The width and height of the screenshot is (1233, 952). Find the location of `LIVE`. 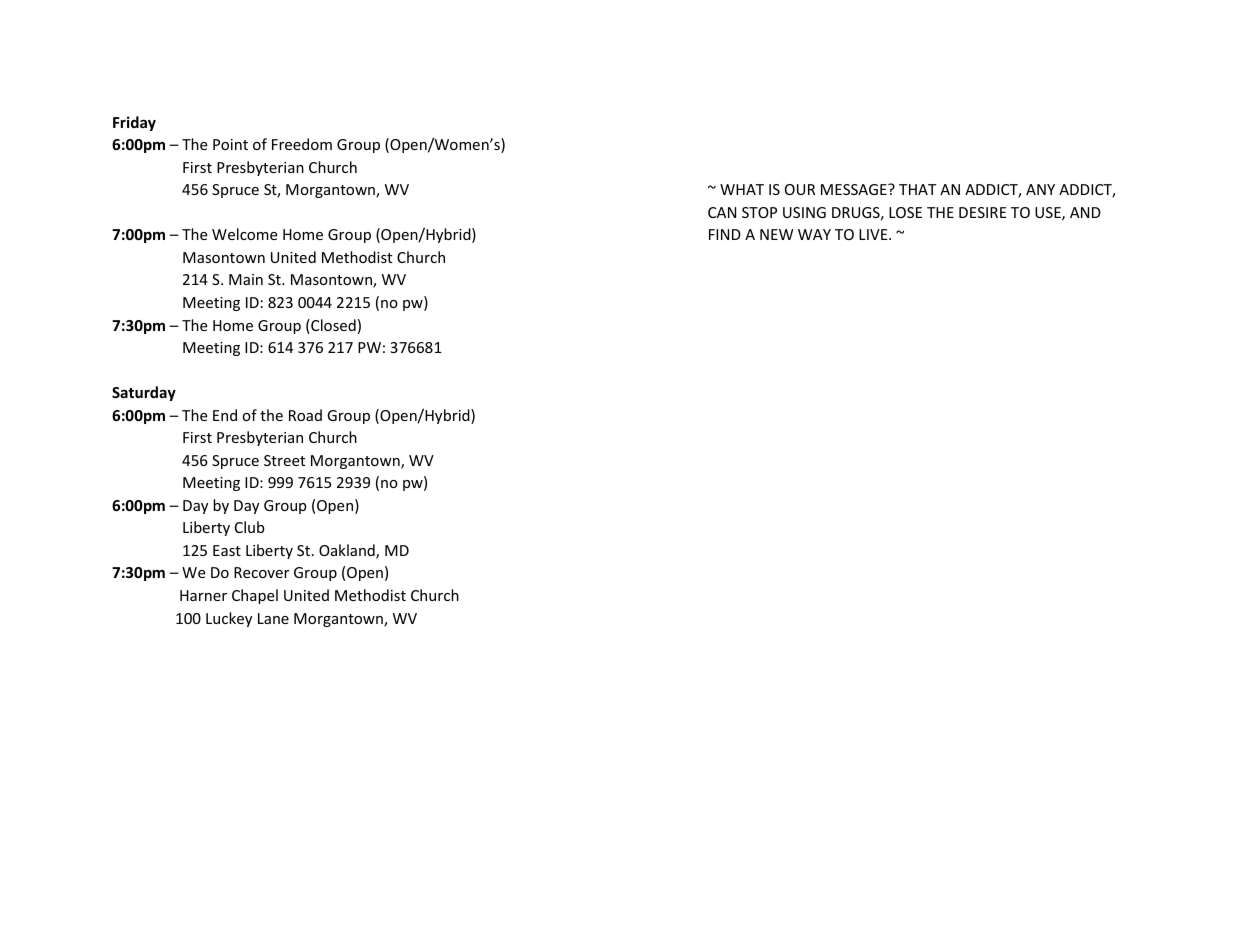

LIVE is located at coordinates (874, 234).
